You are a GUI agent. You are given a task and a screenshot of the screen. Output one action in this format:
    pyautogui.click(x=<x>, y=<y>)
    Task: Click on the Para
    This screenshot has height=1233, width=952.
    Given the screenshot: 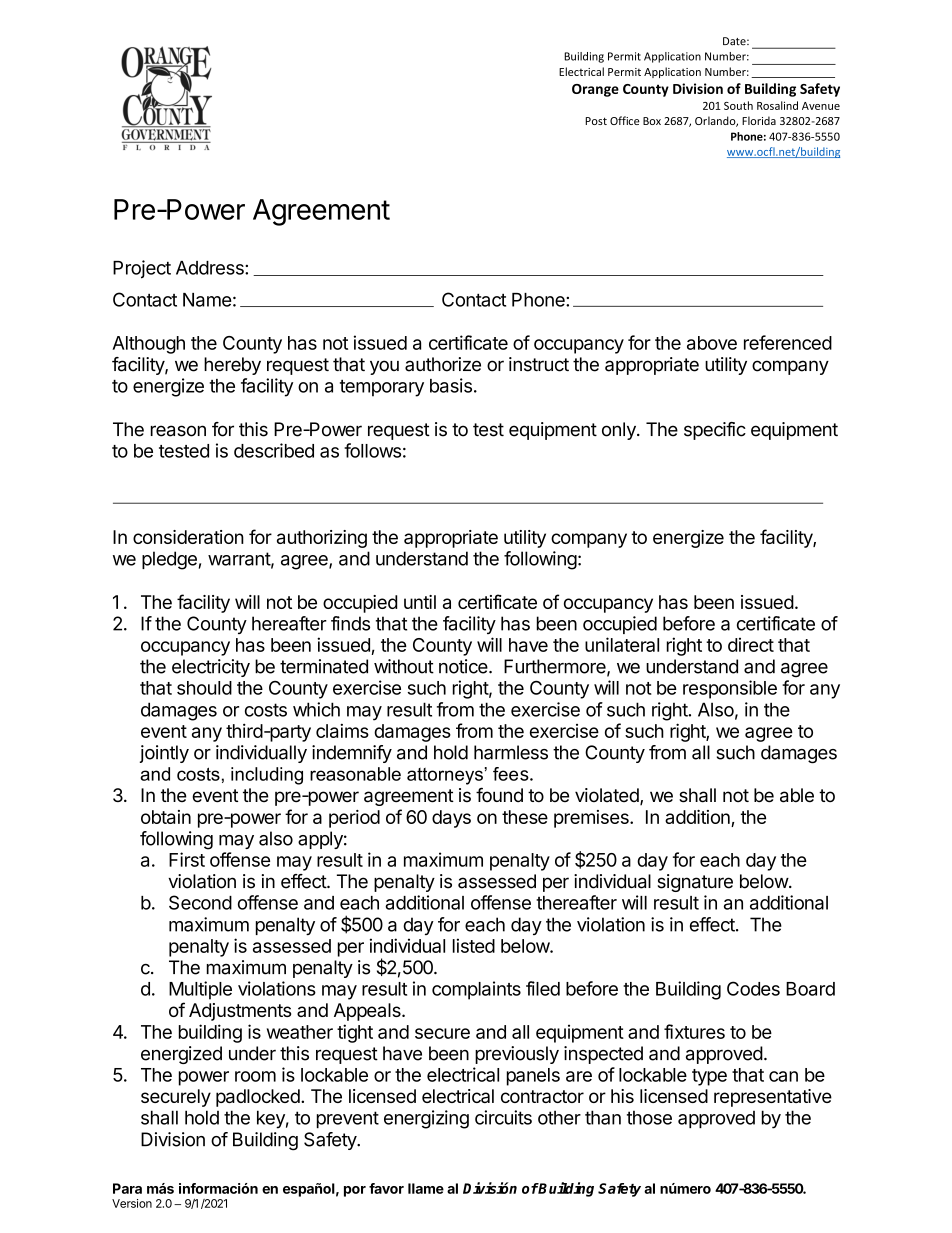 What is the action you would take?
    pyautogui.click(x=127, y=1188)
